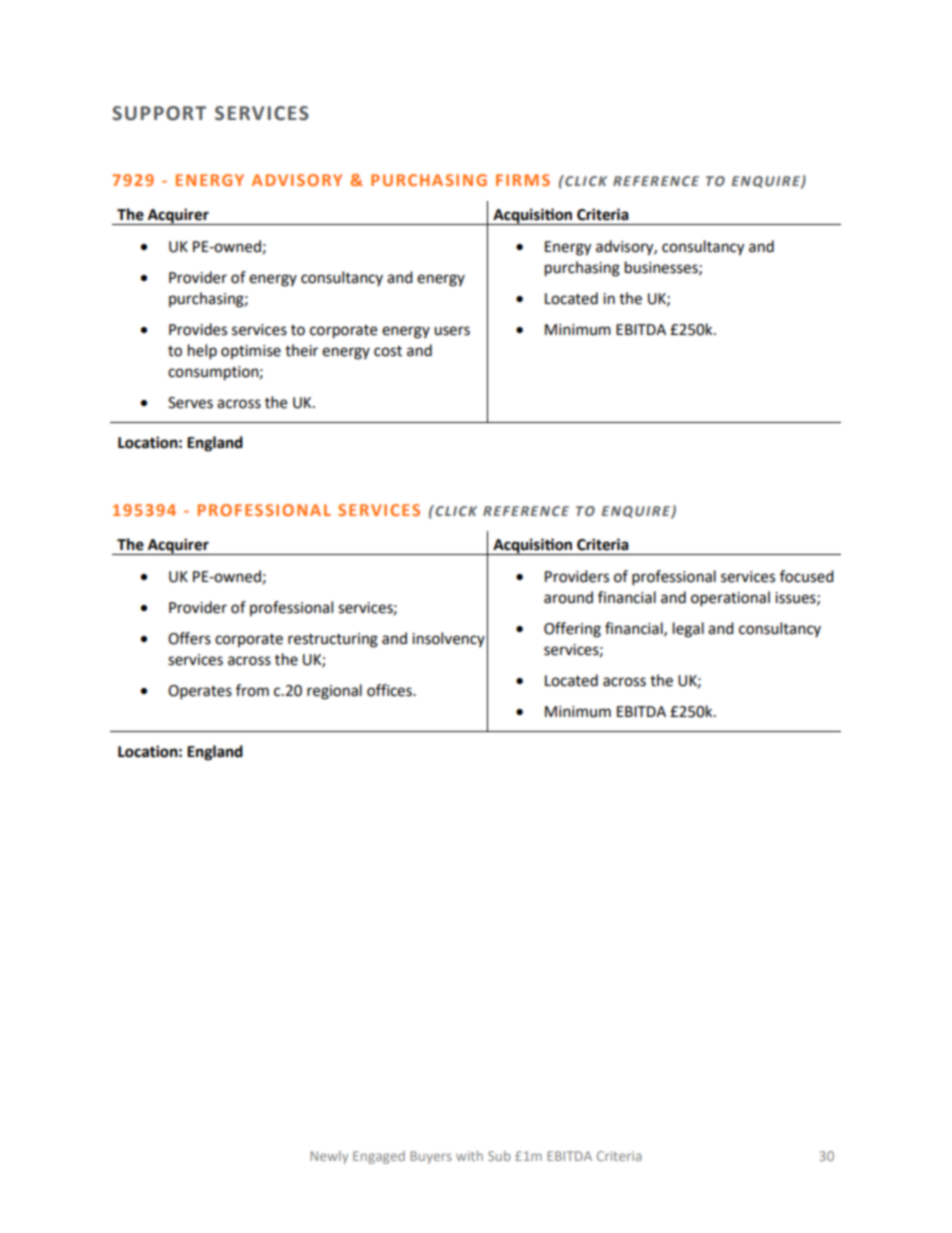  I want to click on operational, so click(730, 599).
